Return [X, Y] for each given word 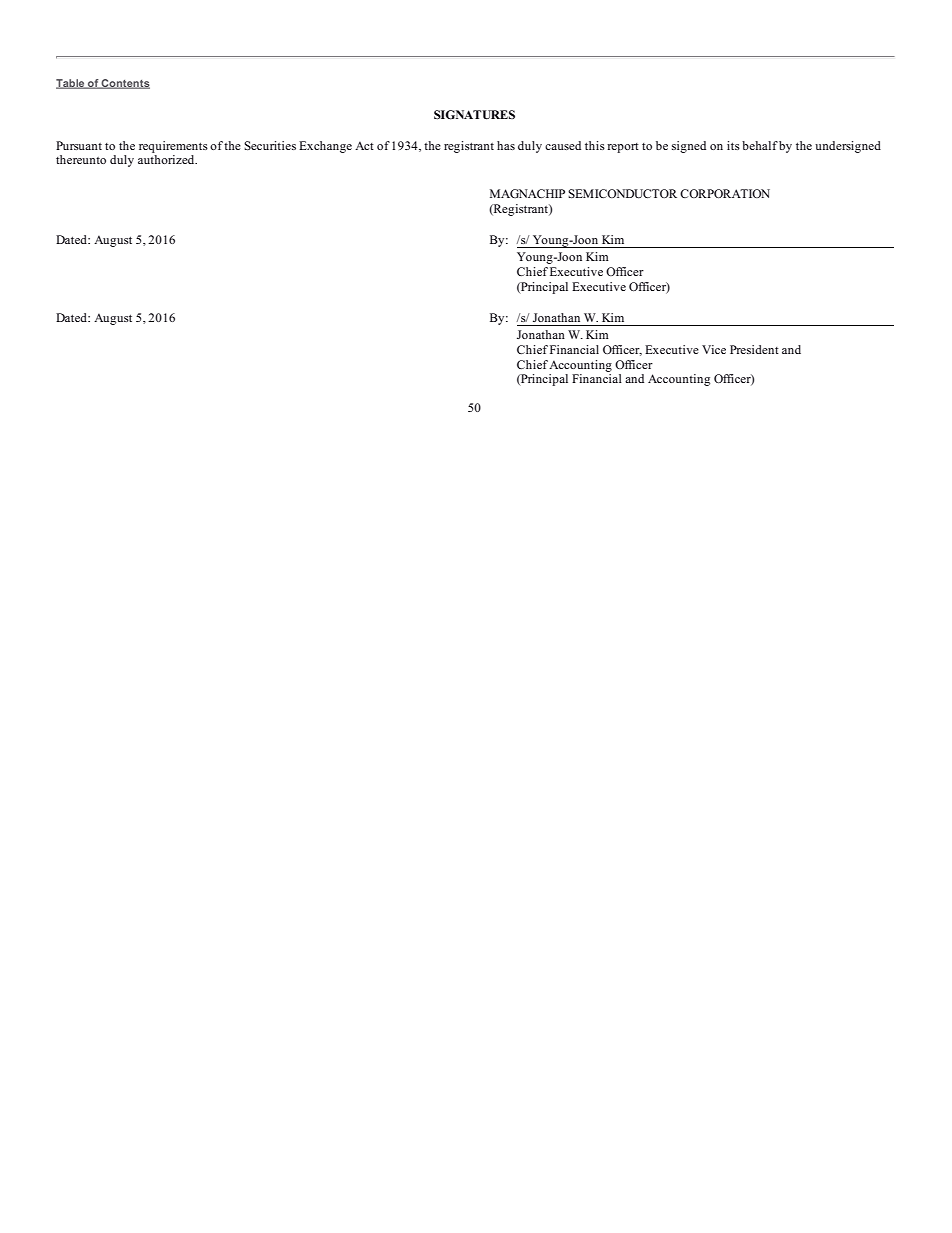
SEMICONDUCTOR [622, 194]
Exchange [325, 147]
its [733, 145]
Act [364, 145]
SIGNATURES [474, 115]
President [754, 349]
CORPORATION [725, 193]
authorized [167, 159]
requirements [173, 147]
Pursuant [79, 145]
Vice [714, 349]
